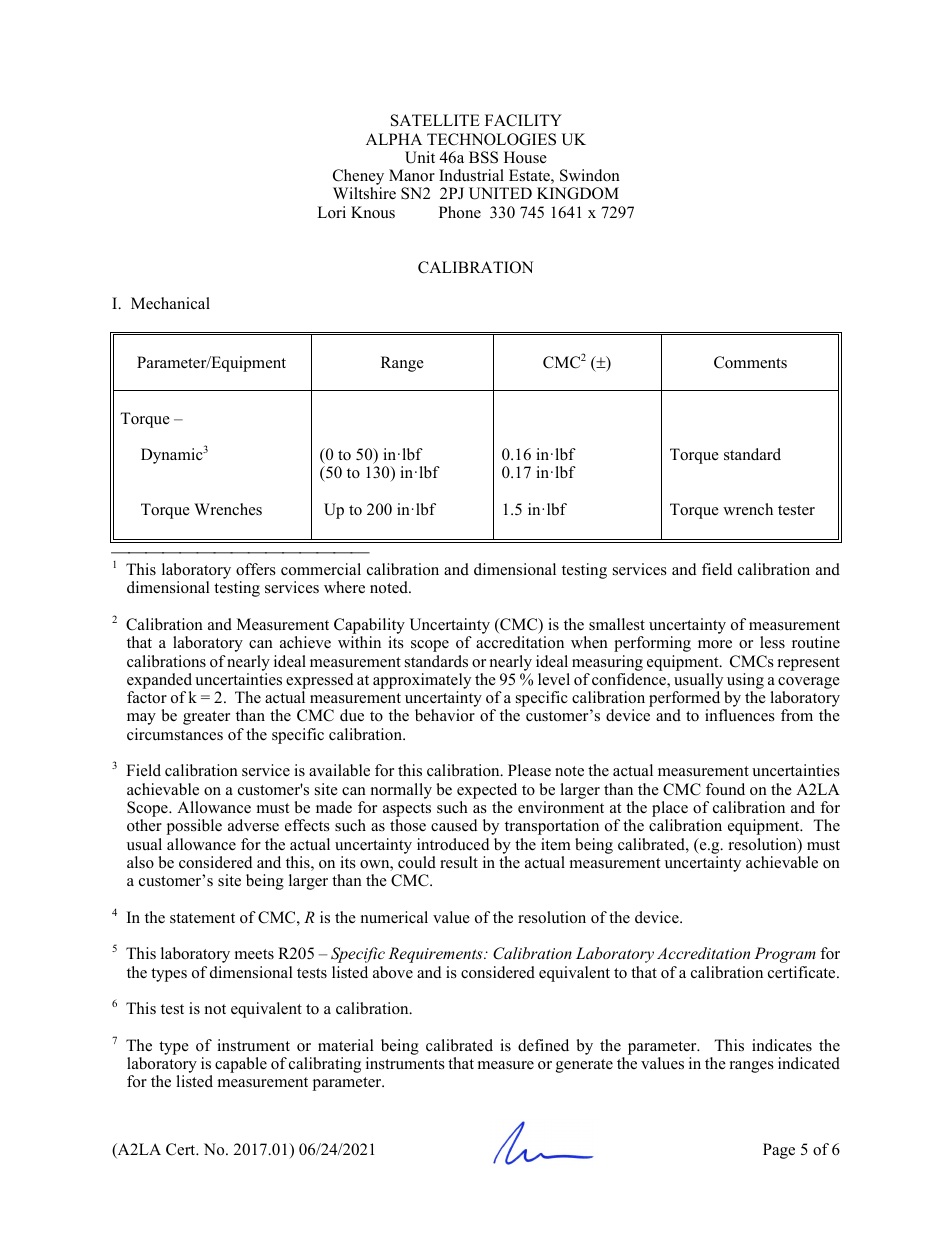  Describe the element at coordinates (543, 1045) in the screenshot. I see `defined` at that location.
